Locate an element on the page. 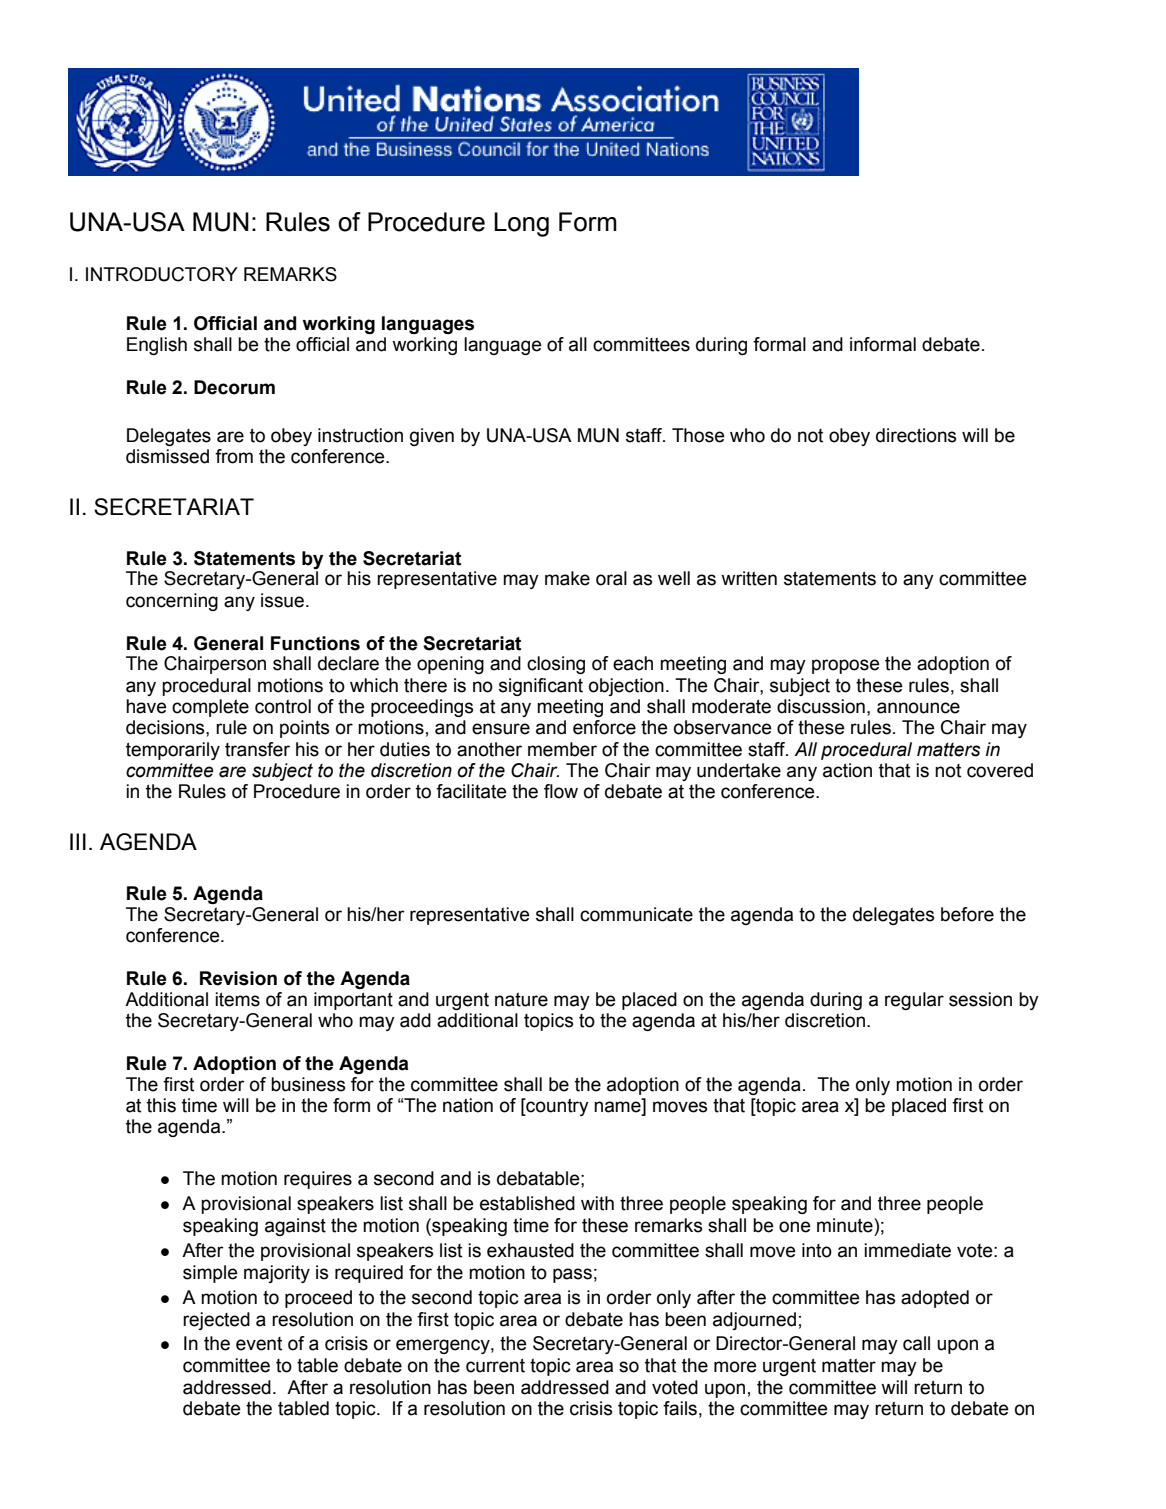  INTRODUCTORY is located at coordinates (162, 274).
